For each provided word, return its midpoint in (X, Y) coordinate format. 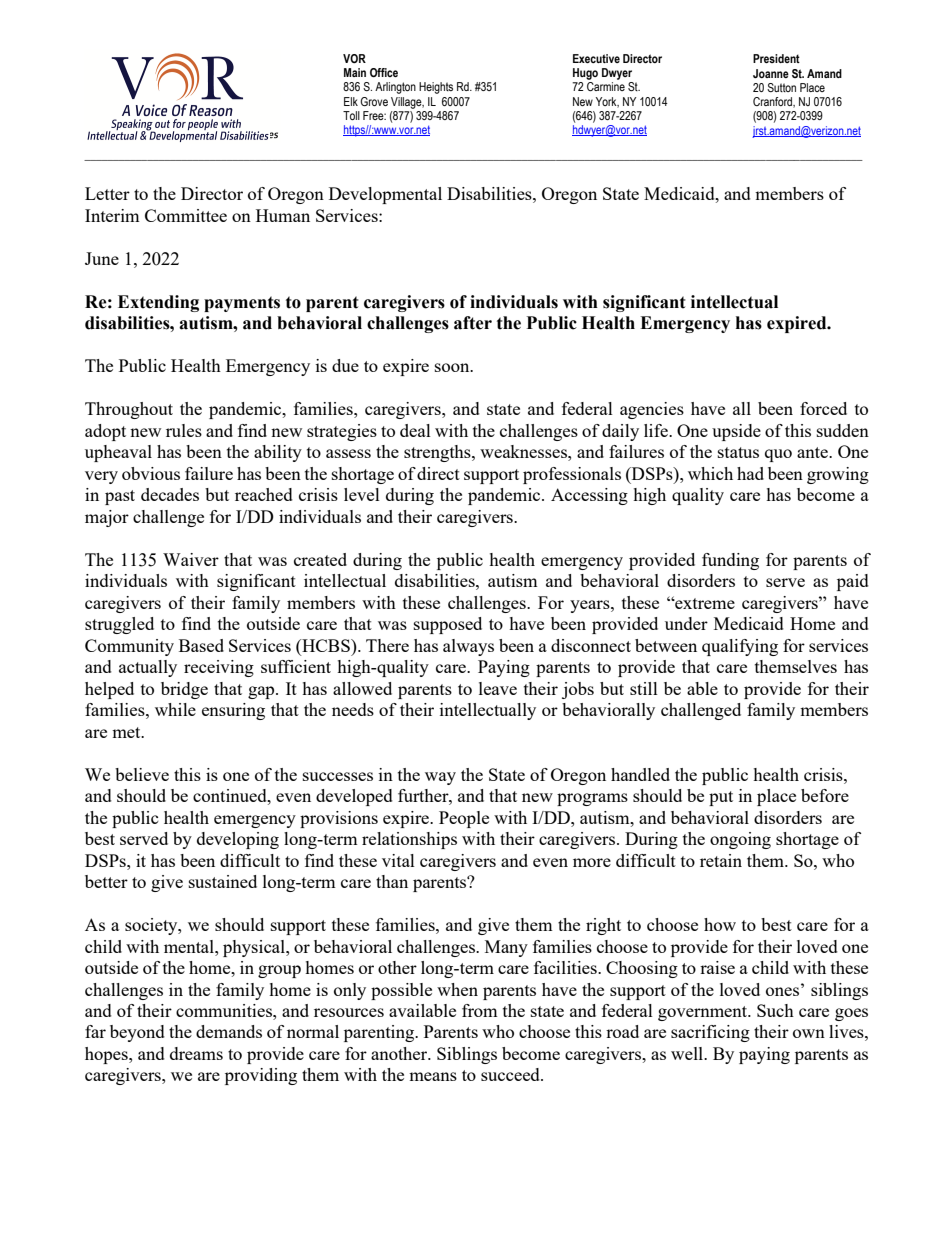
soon (453, 367)
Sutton (781, 87)
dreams (196, 1053)
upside (736, 432)
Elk (351, 101)
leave (498, 688)
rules (184, 430)
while (175, 709)
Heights (436, 88)
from (480, 1010)
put (721, 798)
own (809, 1033)
